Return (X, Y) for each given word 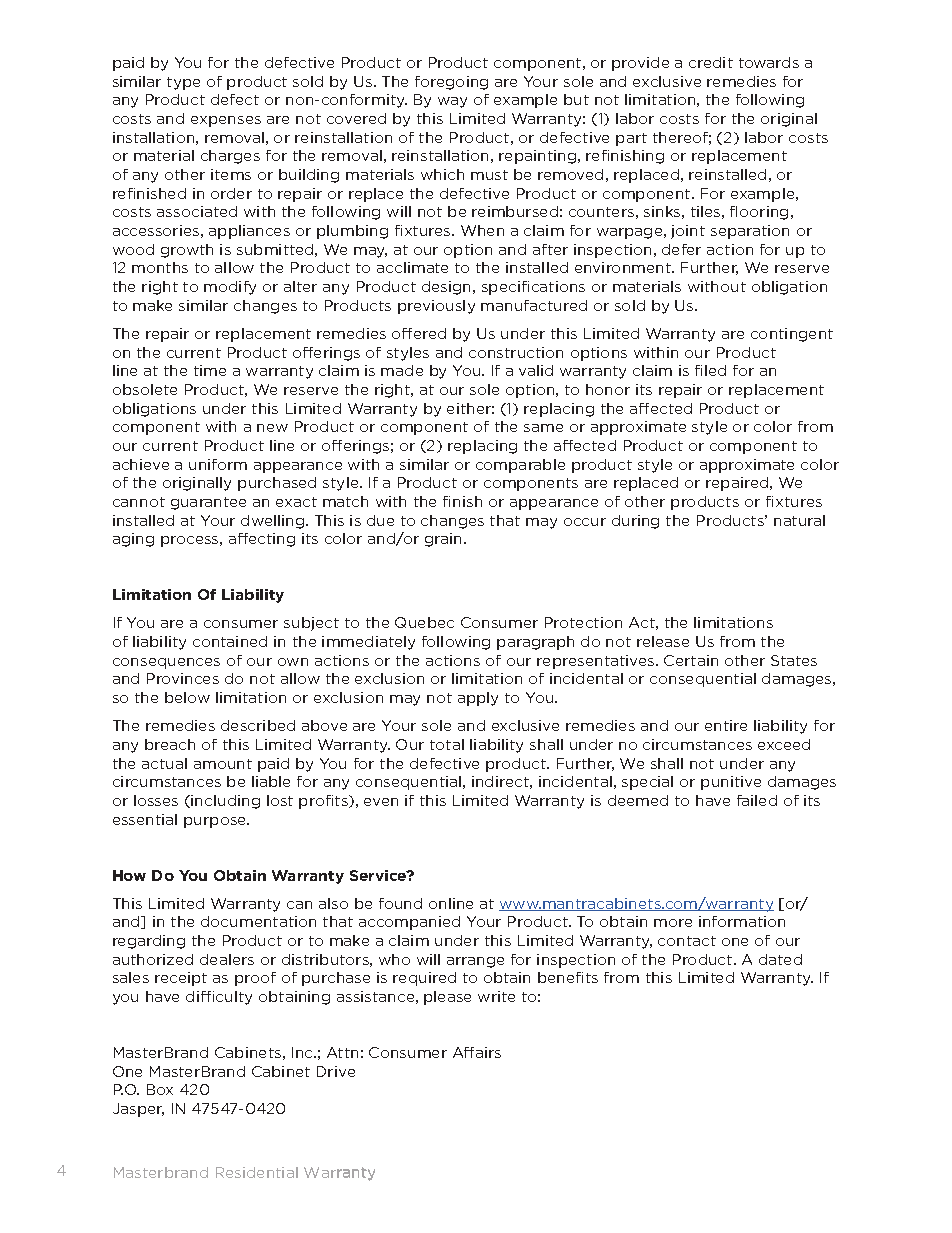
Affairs (477, 1052)
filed (710, 370)
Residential (257, 1172)
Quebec (424, 622)
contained (230, 641)
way (452, 102)
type (183, 83)
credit (711, 62)
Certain (691, 660)
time (210, 370)
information (742, 921)
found (400, 903)
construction (516, 352)
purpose (216, 822)
